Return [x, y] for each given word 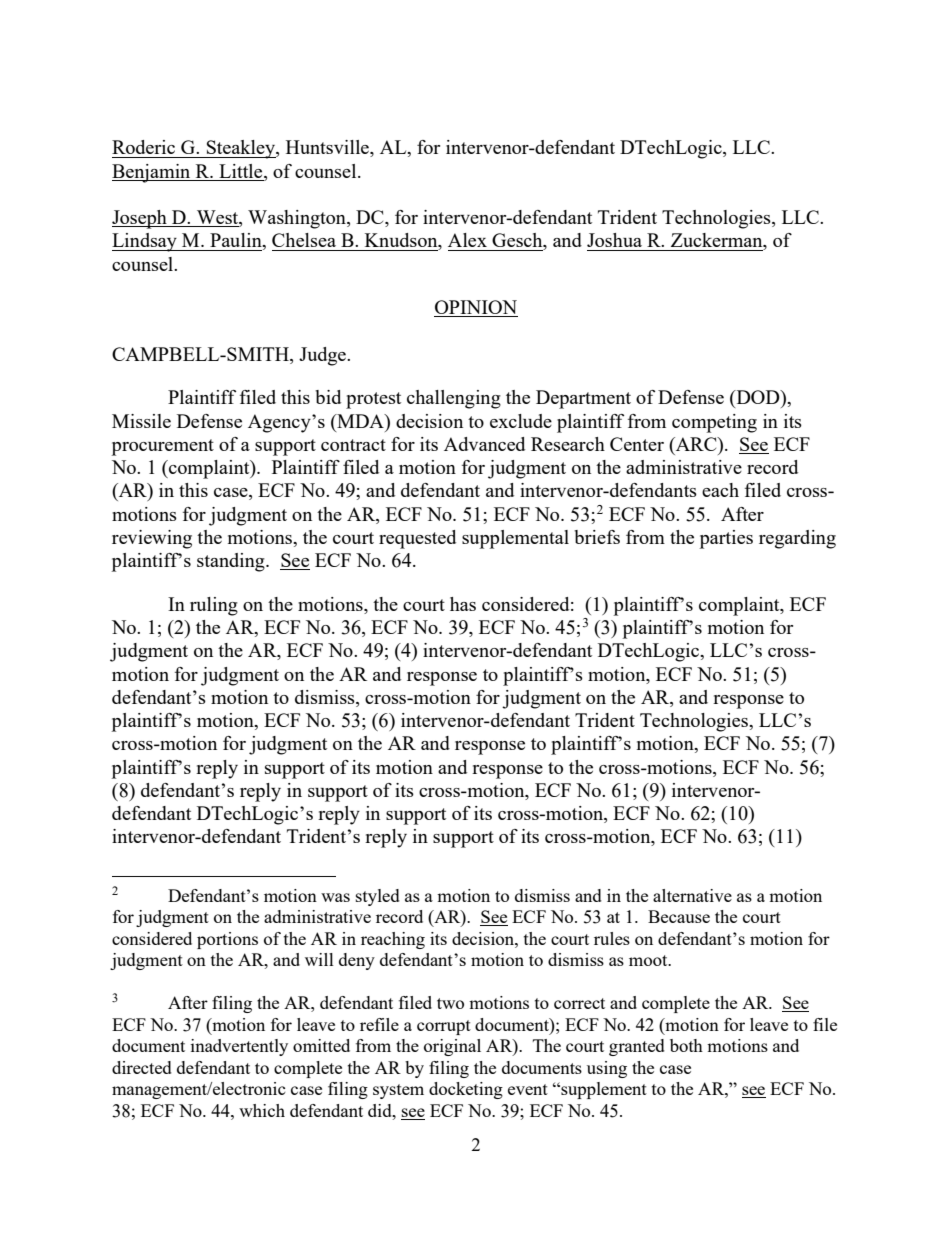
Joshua [614, 240]
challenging [454, 399]
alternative [692, 895]
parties [726, 539]
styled [378, 897]
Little [242, 171]
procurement [163, 447]
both [686, 1045]
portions [227, 940]
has [463, 604]
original [452, 1047]
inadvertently [239, 1047]
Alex [467, 240]
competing [714, 423]
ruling [214, 606]
